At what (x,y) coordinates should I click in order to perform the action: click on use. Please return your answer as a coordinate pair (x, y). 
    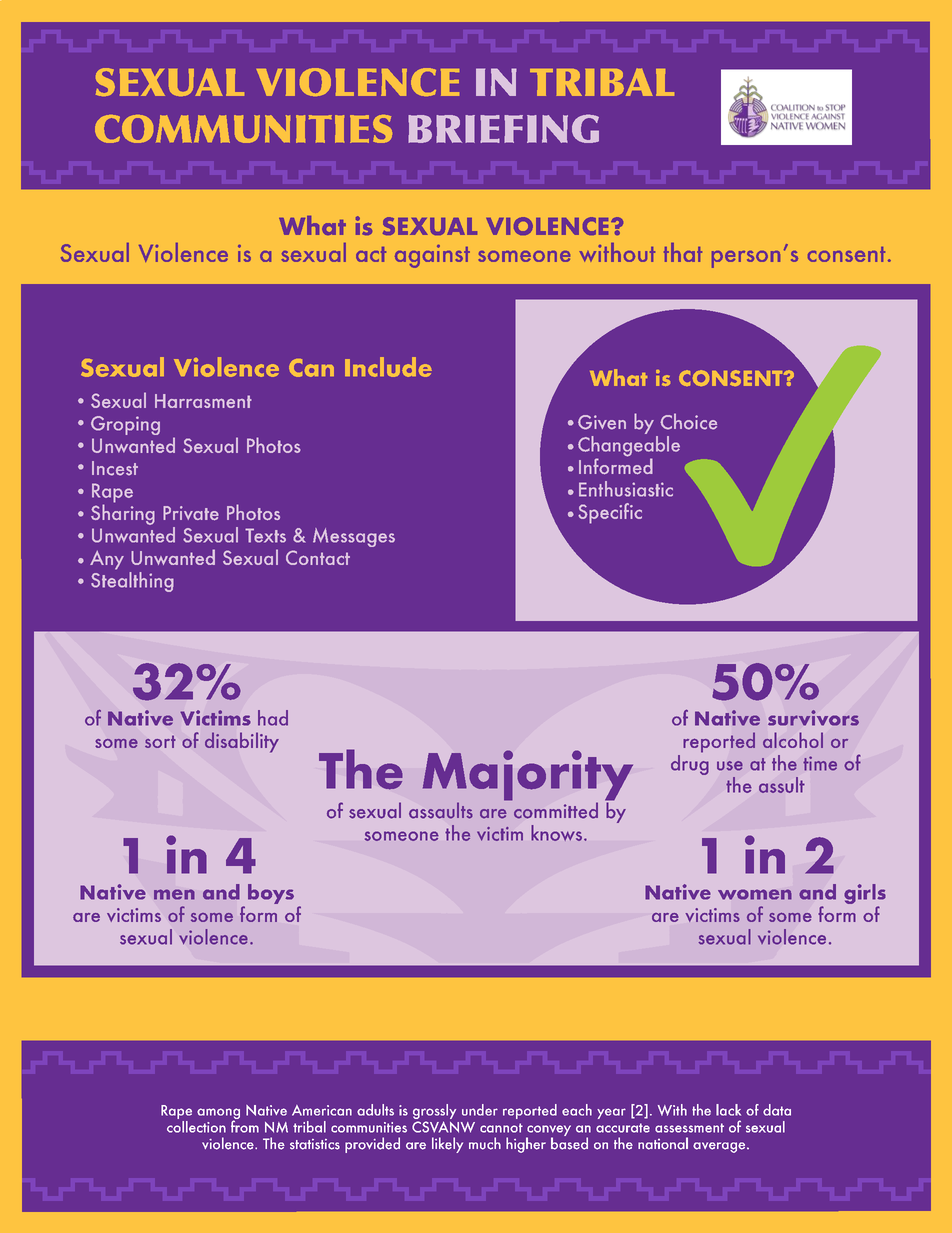
    Looking at the image, I should click on (730, 766).
